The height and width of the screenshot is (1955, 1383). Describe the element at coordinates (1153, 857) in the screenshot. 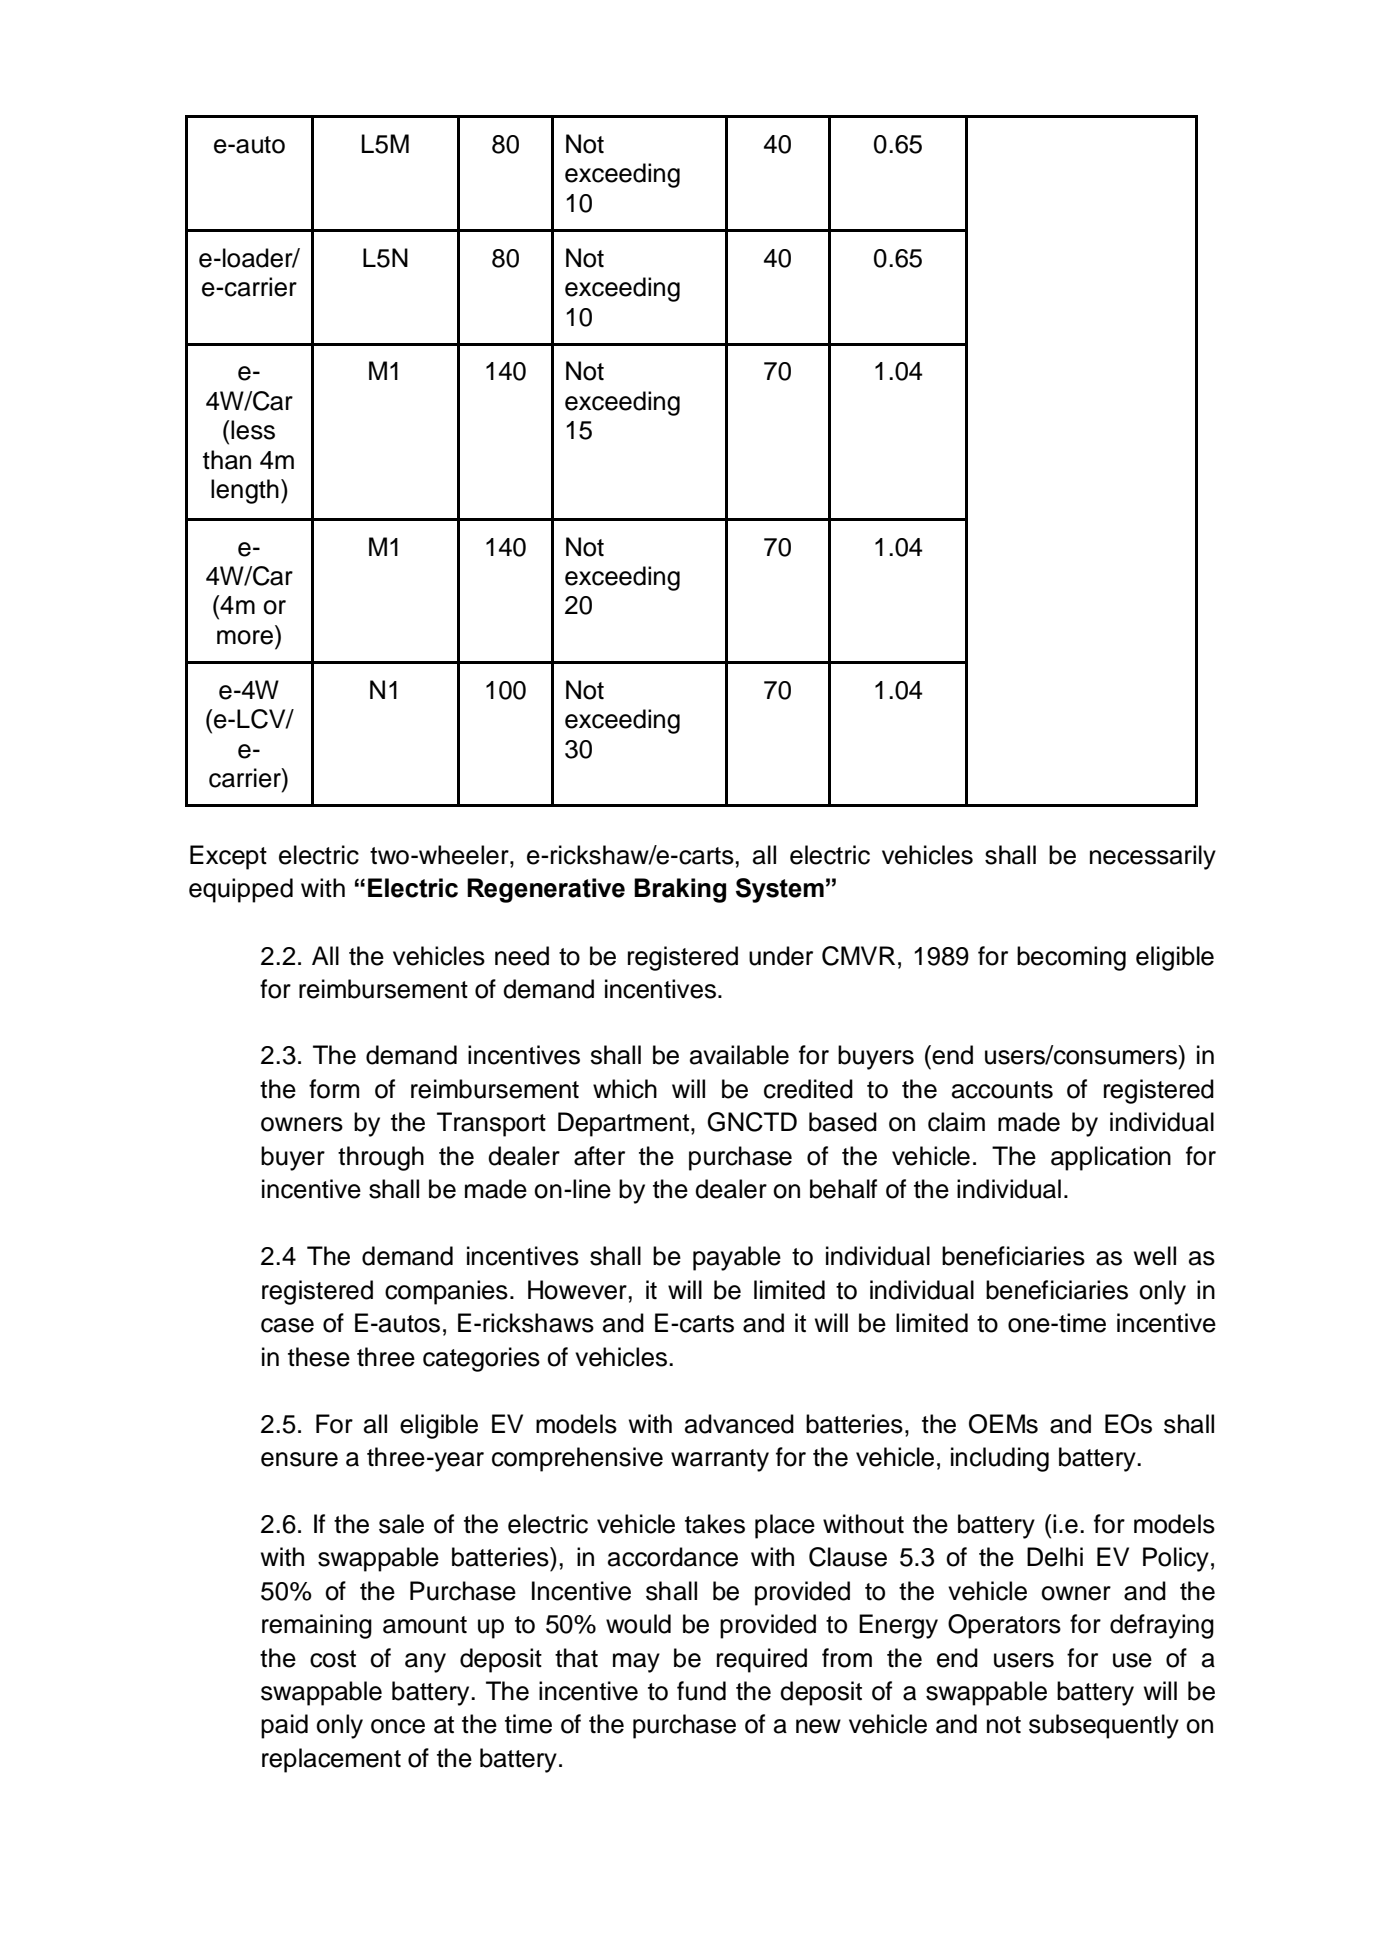

I see `necessarily` at that location.
